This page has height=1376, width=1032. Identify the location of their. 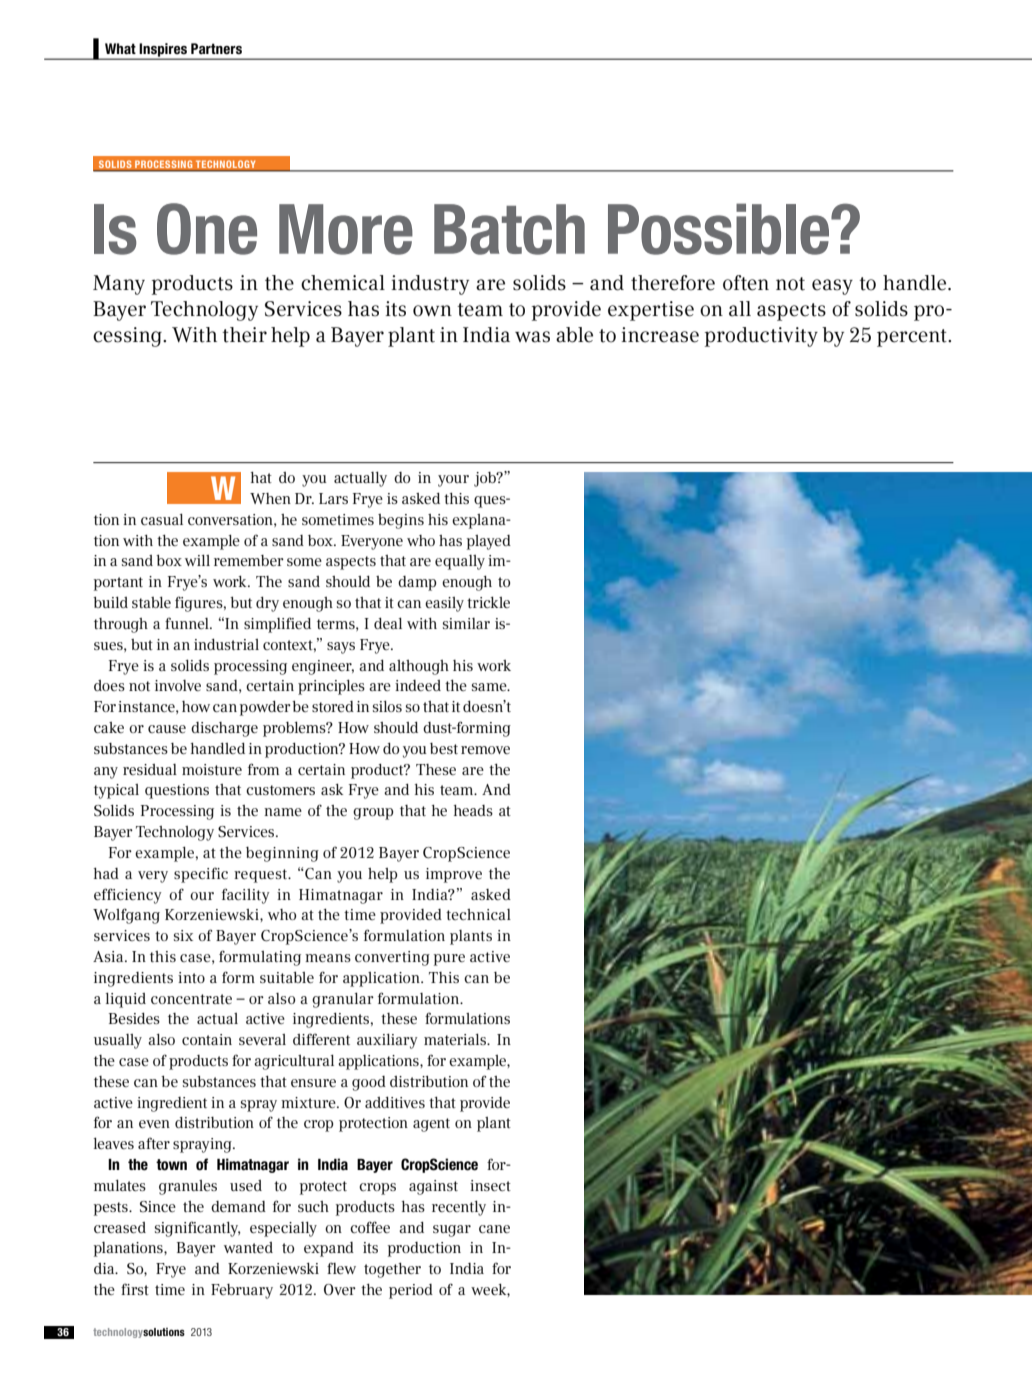
(244, 335).
